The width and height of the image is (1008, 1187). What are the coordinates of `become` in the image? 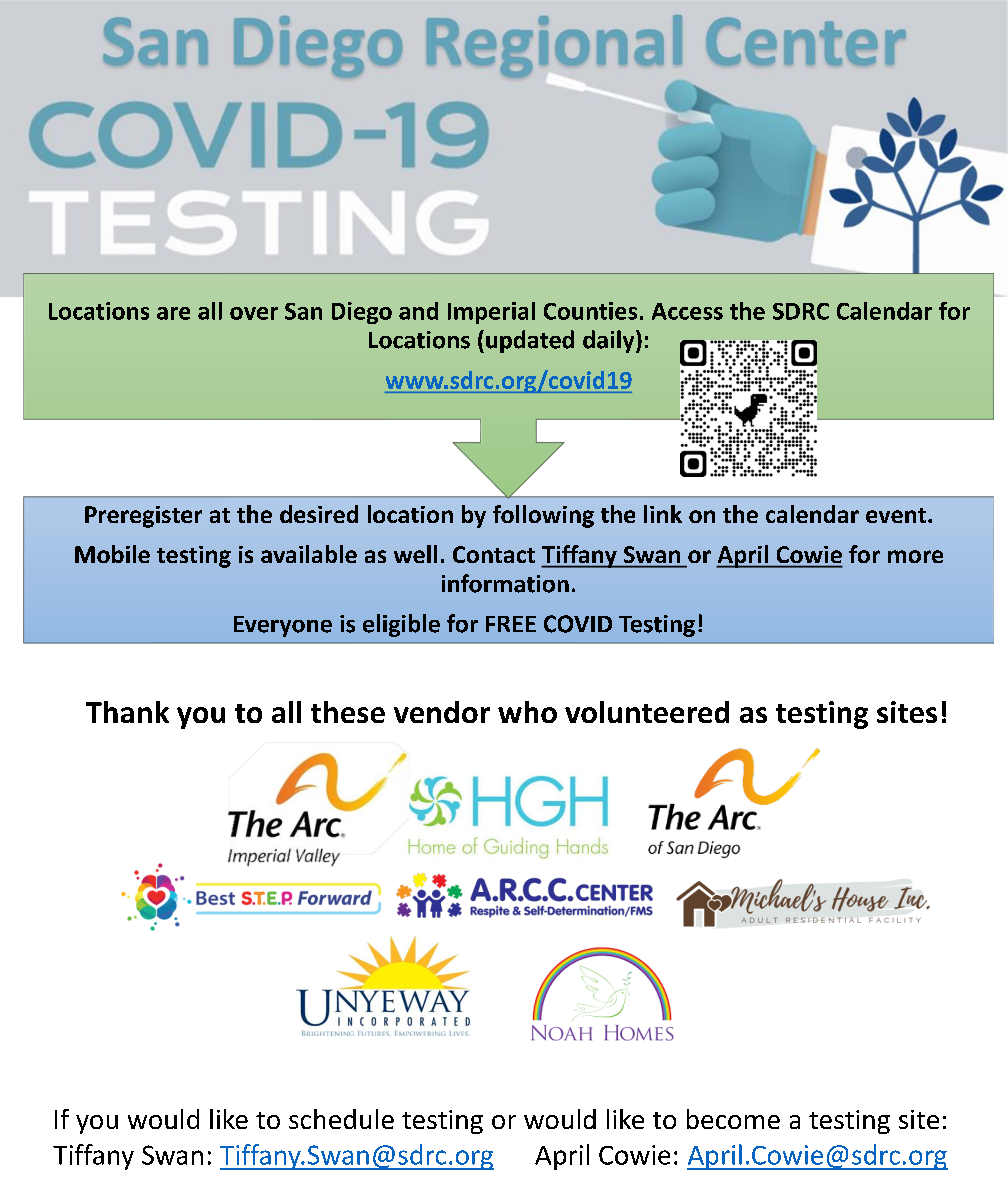 It's located at (733, 1119).
